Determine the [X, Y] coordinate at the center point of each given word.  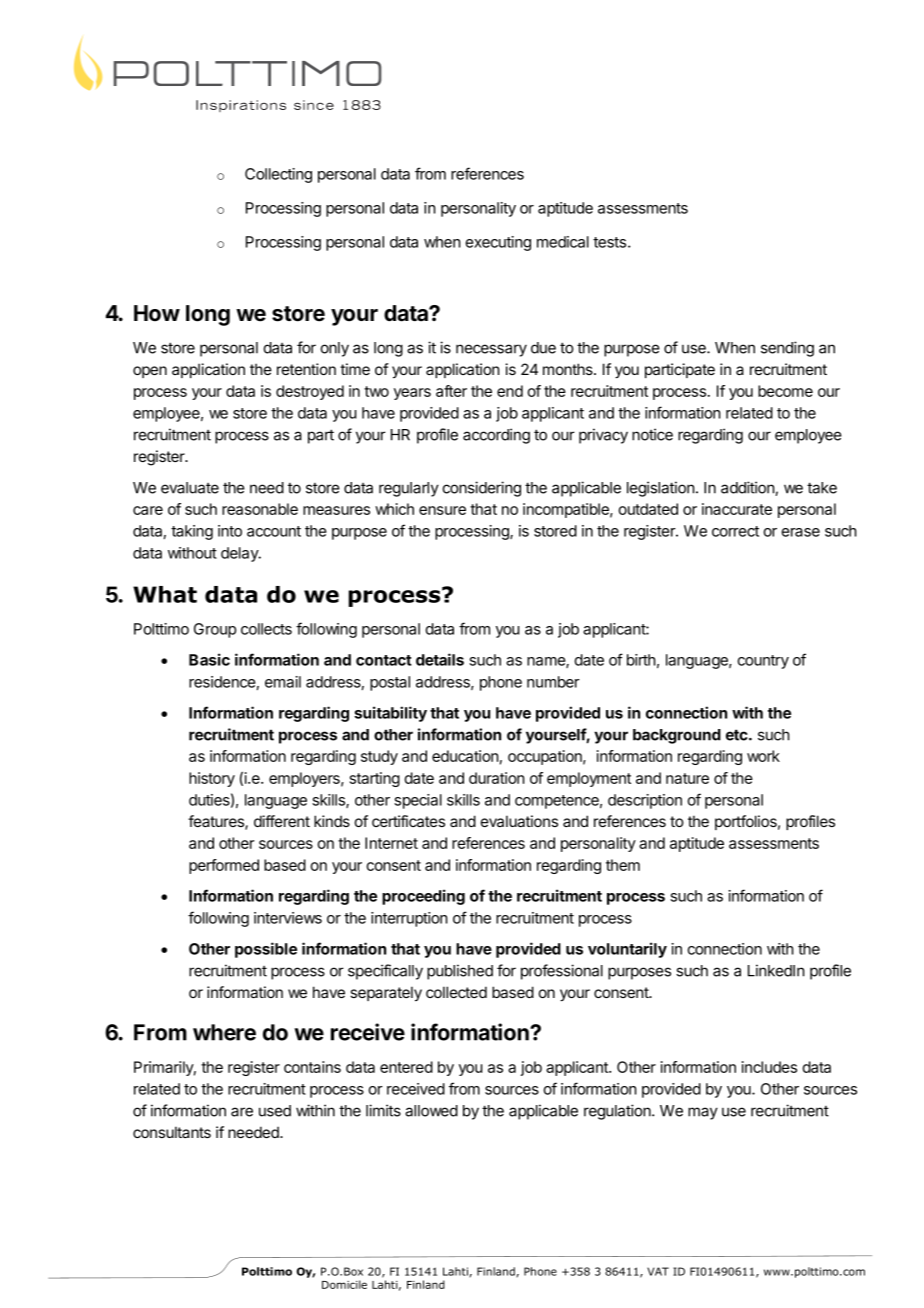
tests [609, 242]
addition [748, 488]
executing [498, 243]
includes [769, 1067]
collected [456, 992]
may [703, 1113]
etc [738, 735]
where [224, 1032]
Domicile [344, 1284]
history [212, 779]
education [465, 756]
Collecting [278, 175]
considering [482, 489]
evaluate [190, 488]
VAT [658, 1271]
